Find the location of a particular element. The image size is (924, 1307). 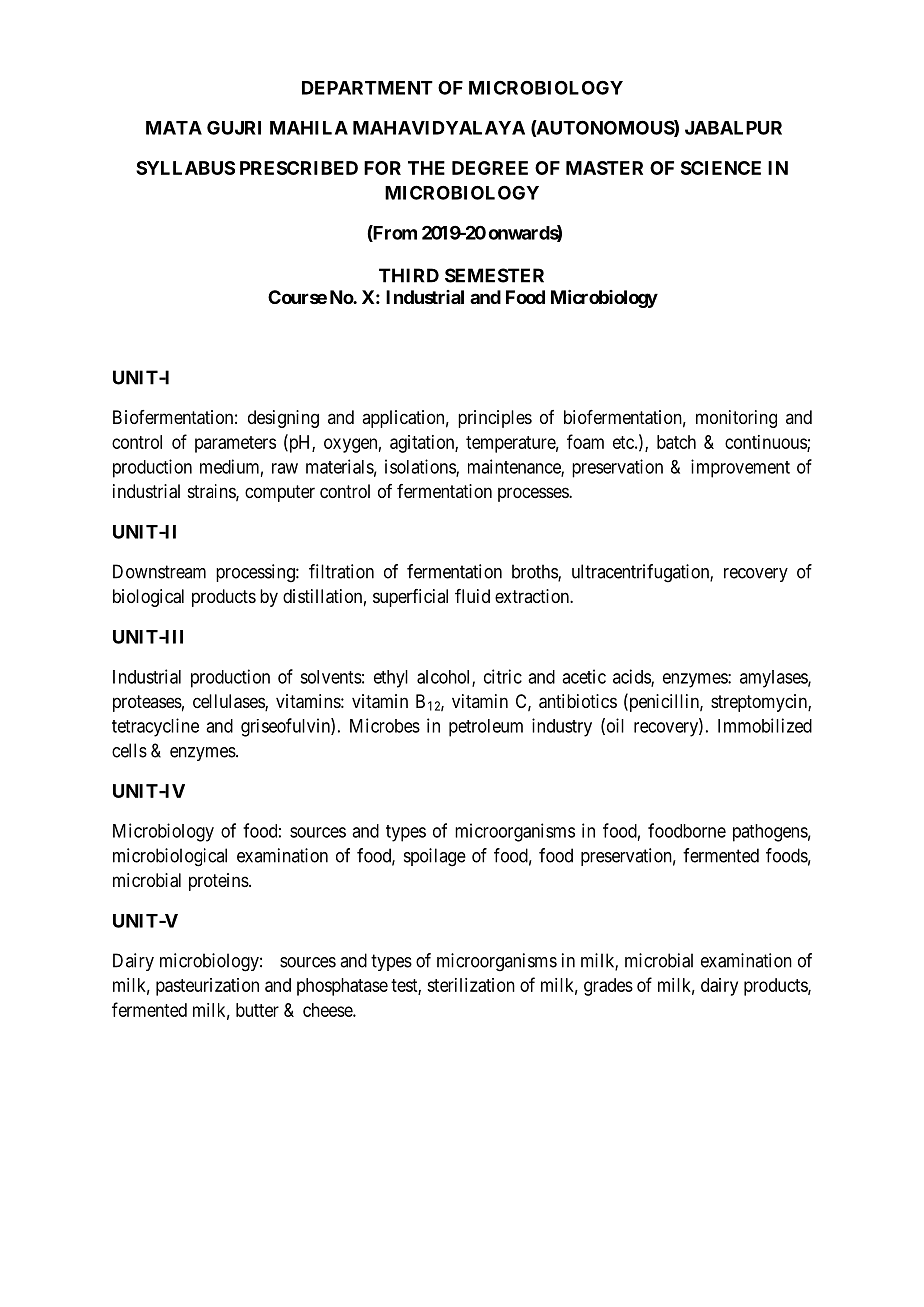

pasteurization is located at coordinates (207, 987).
